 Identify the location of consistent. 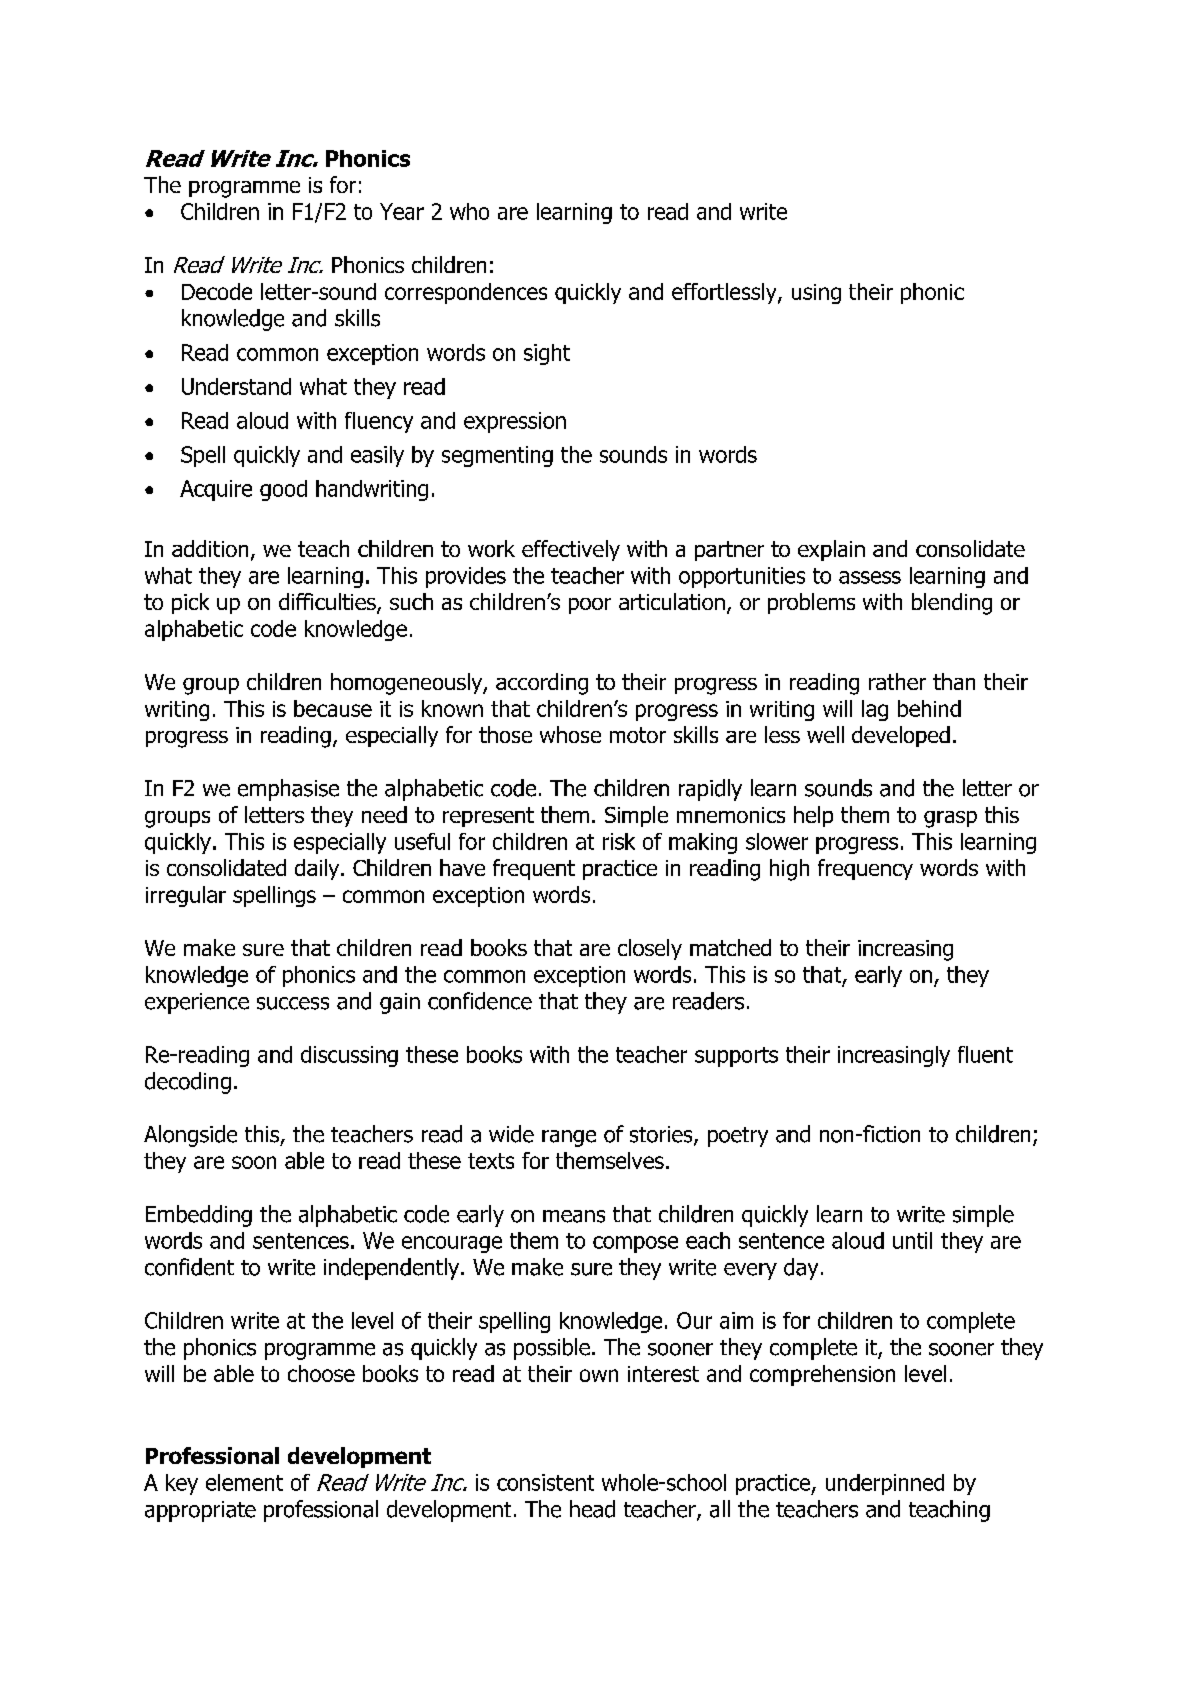
(545, 1482).
